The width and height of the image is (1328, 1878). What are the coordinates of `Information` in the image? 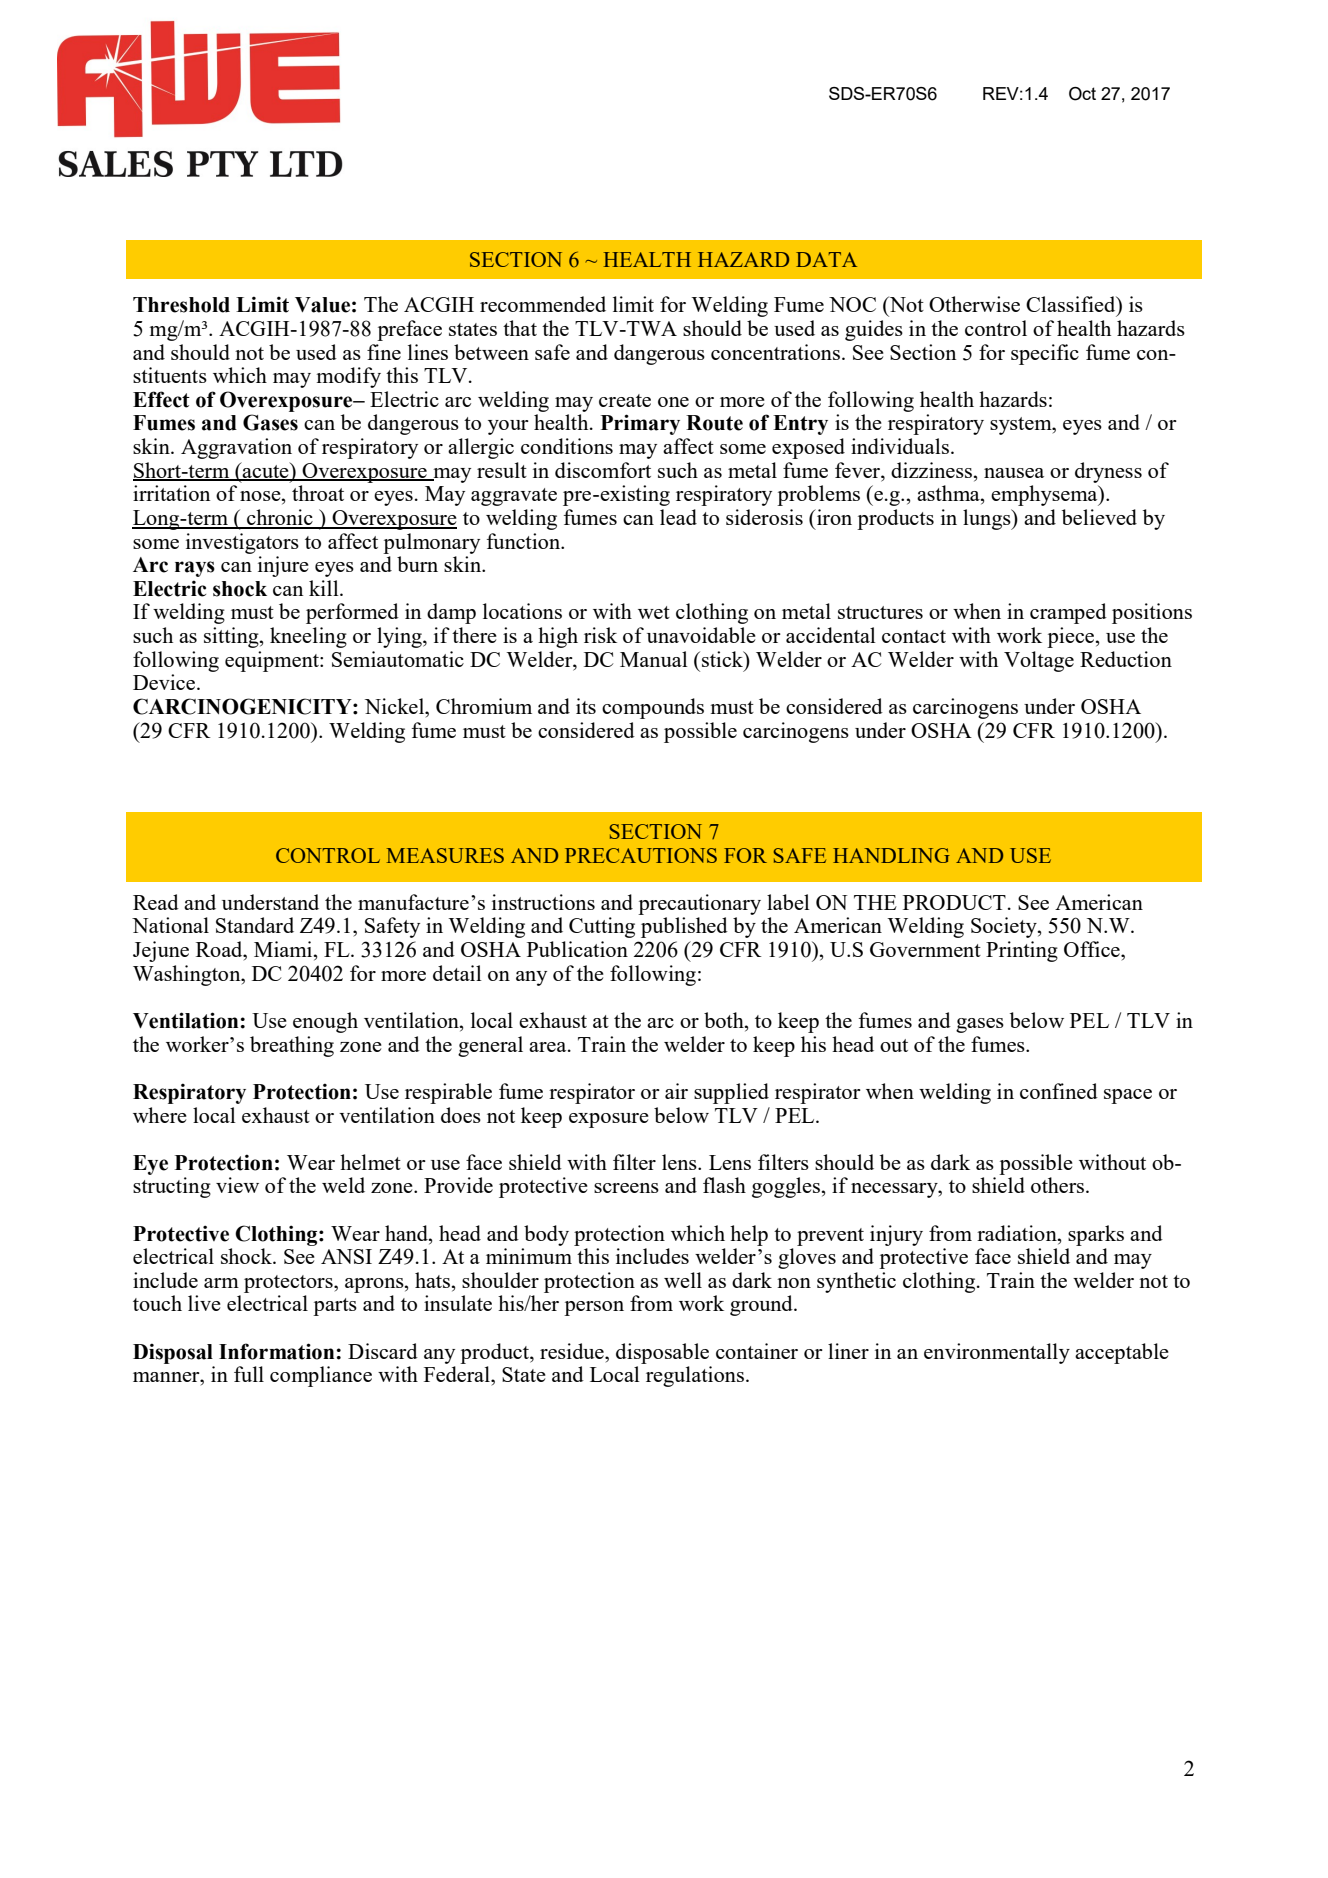 It's located at (276, 1351).
